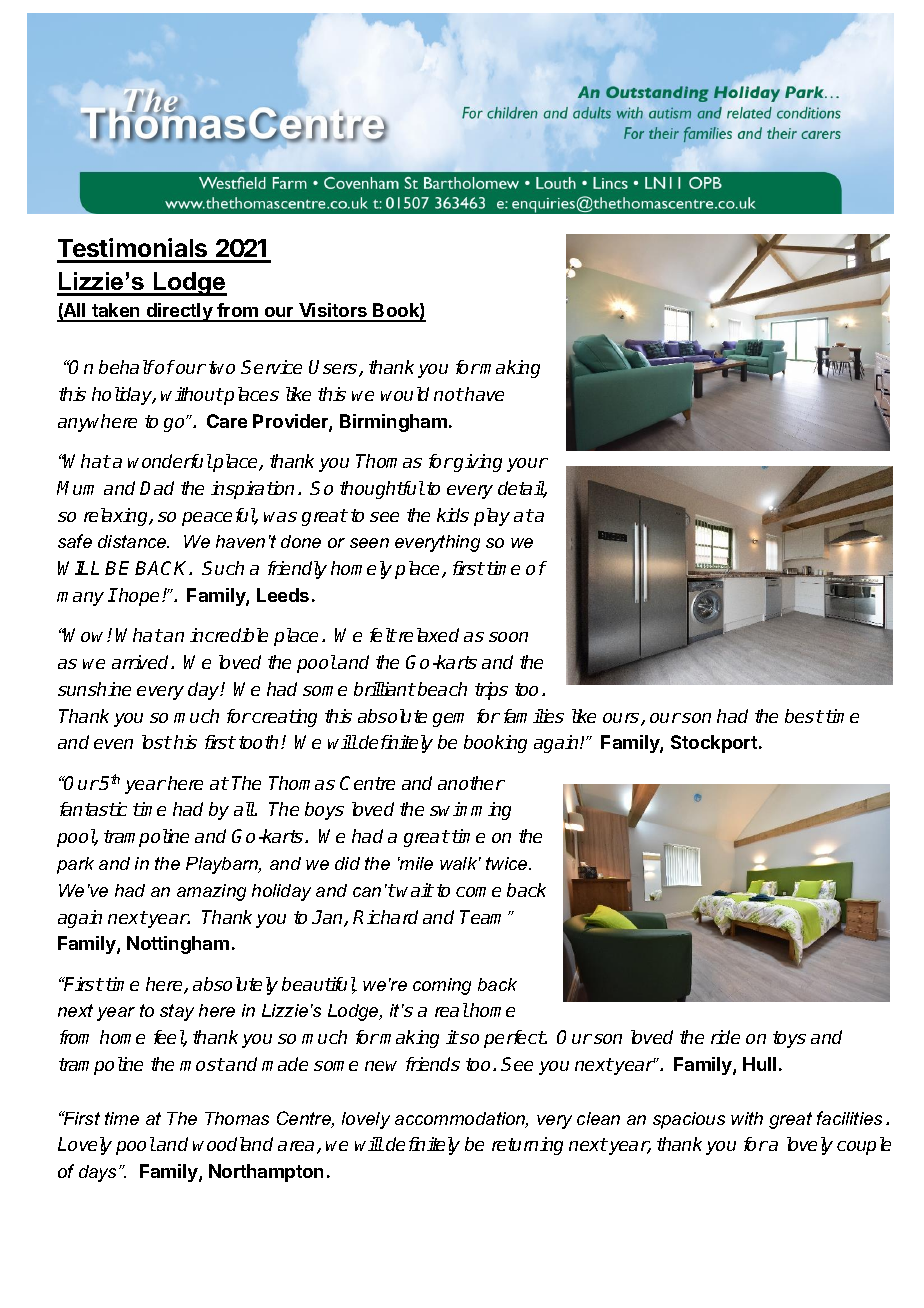 Image resolution: width=924 pixels, height=1308 pixels. I want to click on returning, so click(527, 1146).
